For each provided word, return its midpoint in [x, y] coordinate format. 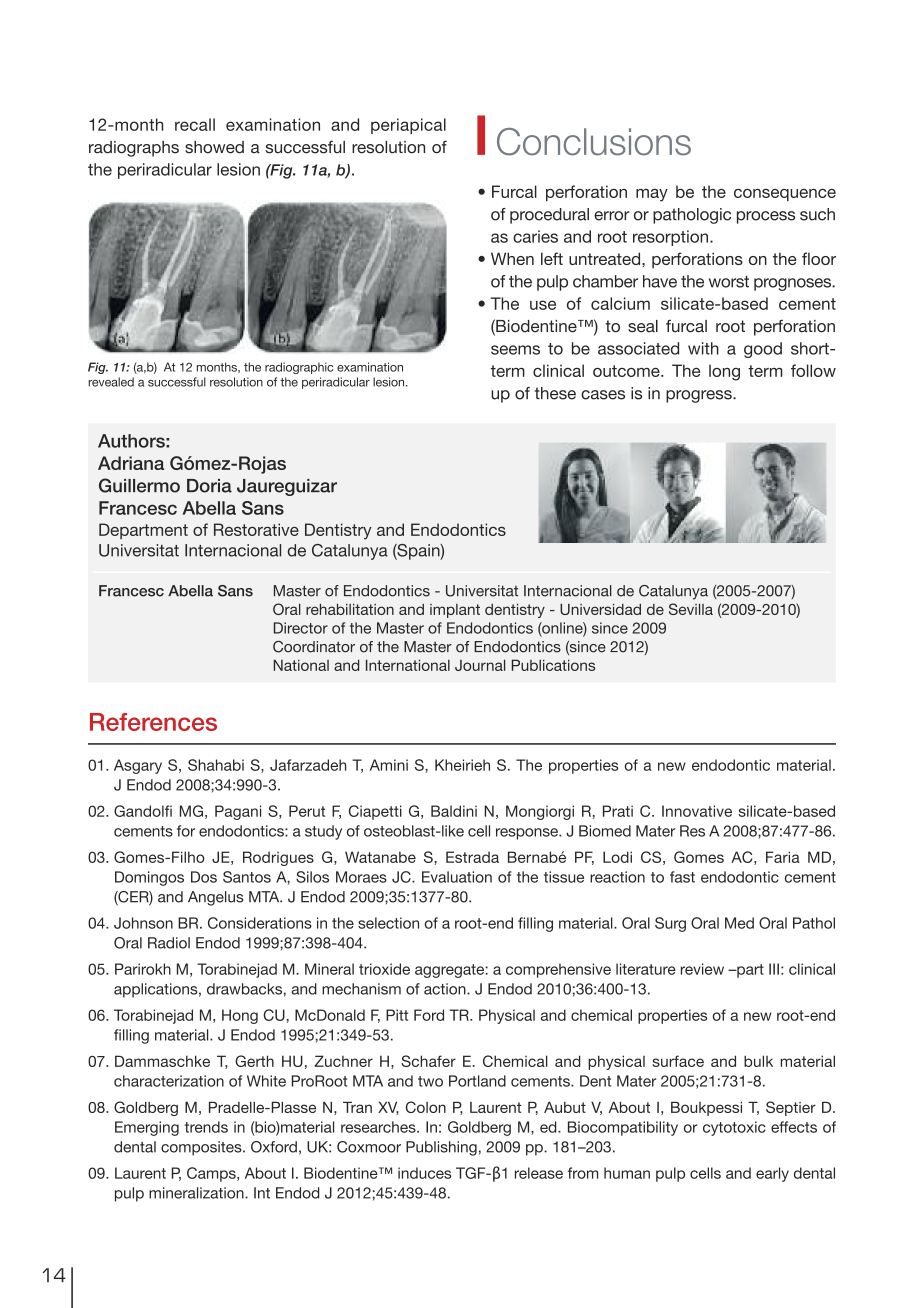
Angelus [216, 898]
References [153, 722]
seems [515, 350]
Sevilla [691, 609]
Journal [480, 665]
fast [682, 877]
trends [206, 1127]
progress [700, 396]
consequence [785, 195]
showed [214, 147]
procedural [549, 216]
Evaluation [457, 877]
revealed [111, 382]
